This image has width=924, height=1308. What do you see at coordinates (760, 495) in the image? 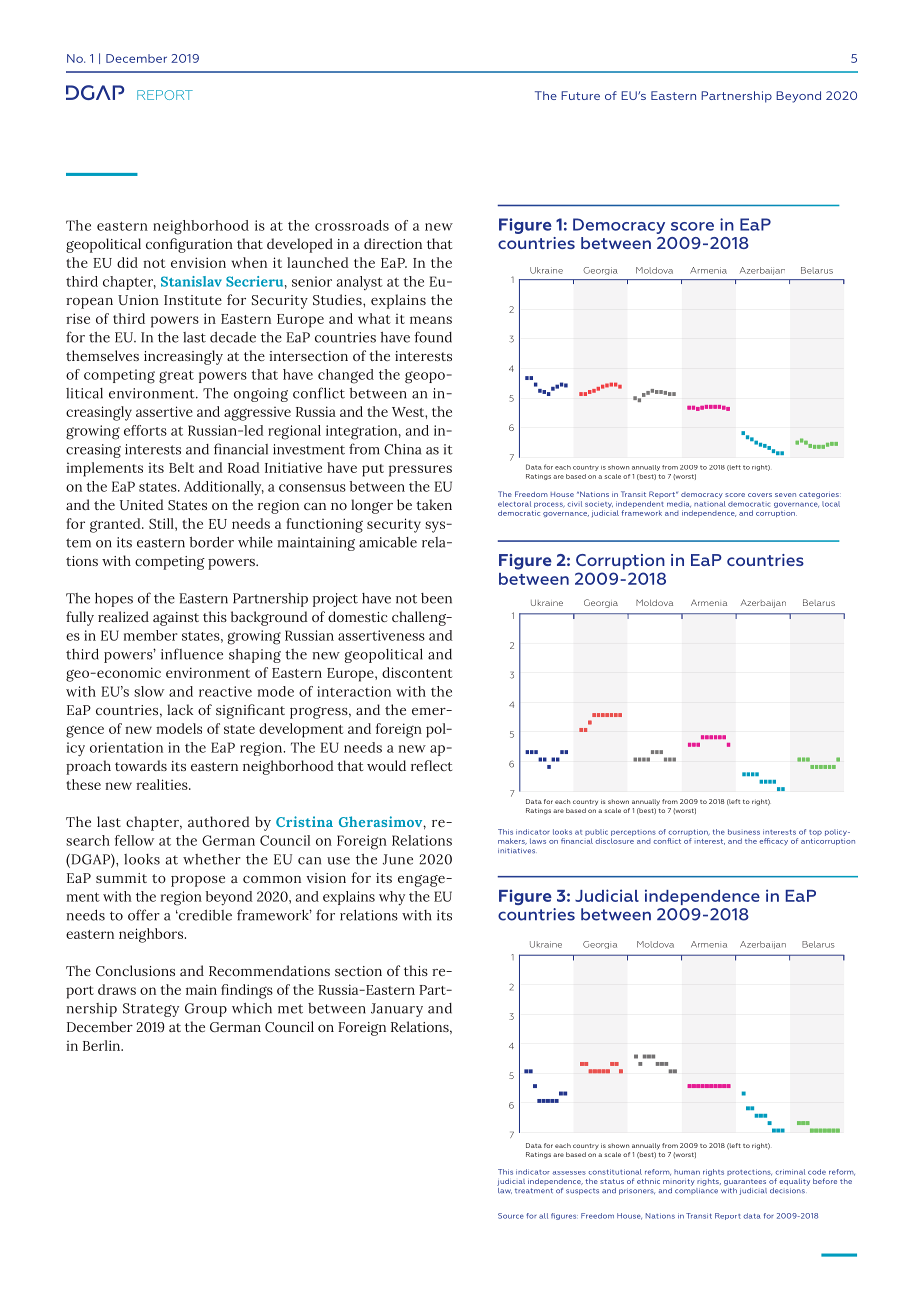
I see `covers` at bounding box center [760, 495].
